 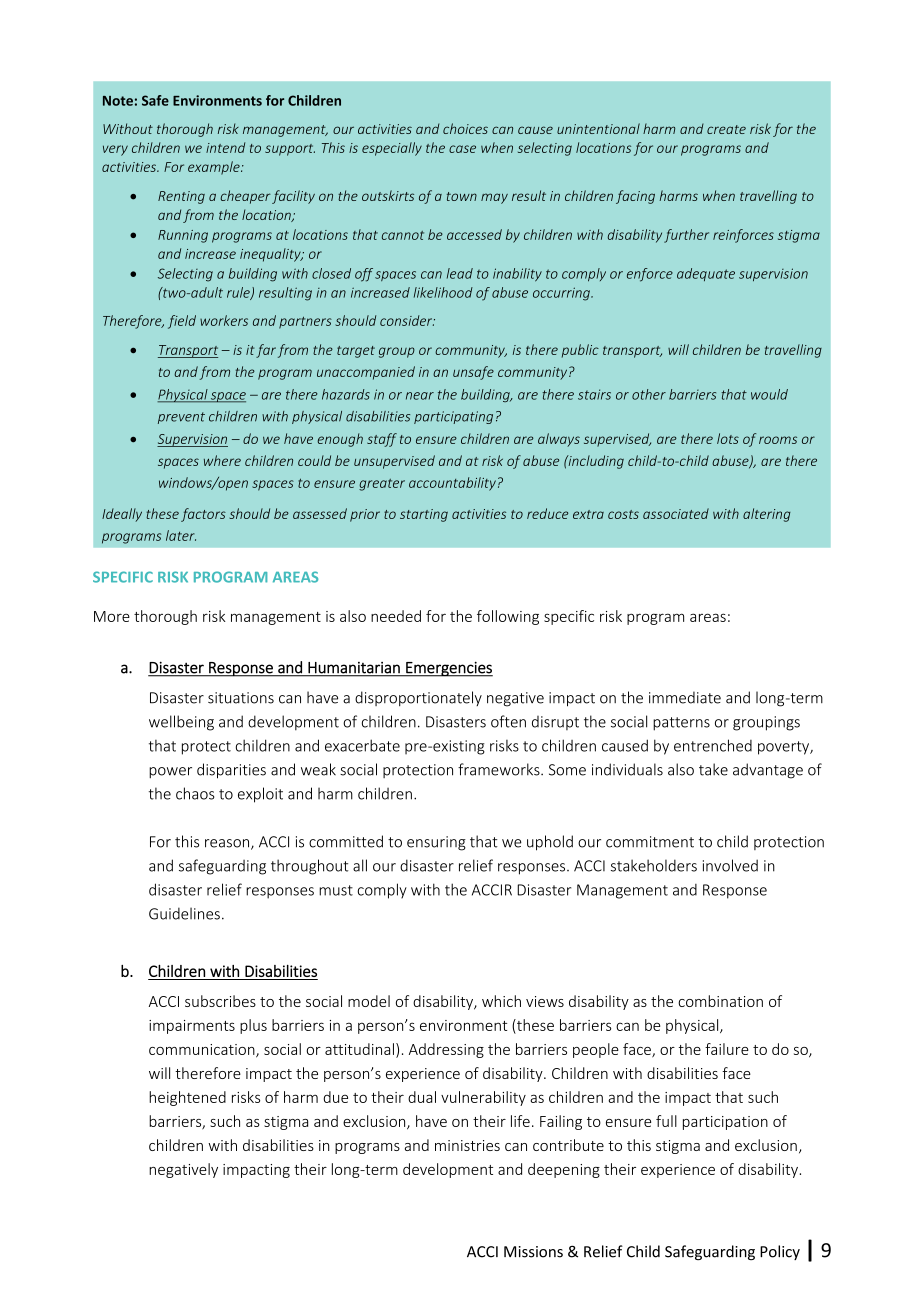 What do you see at coordinates (649, 394) in the screenshot?
I see `other` at bounding box center [649, 394].
